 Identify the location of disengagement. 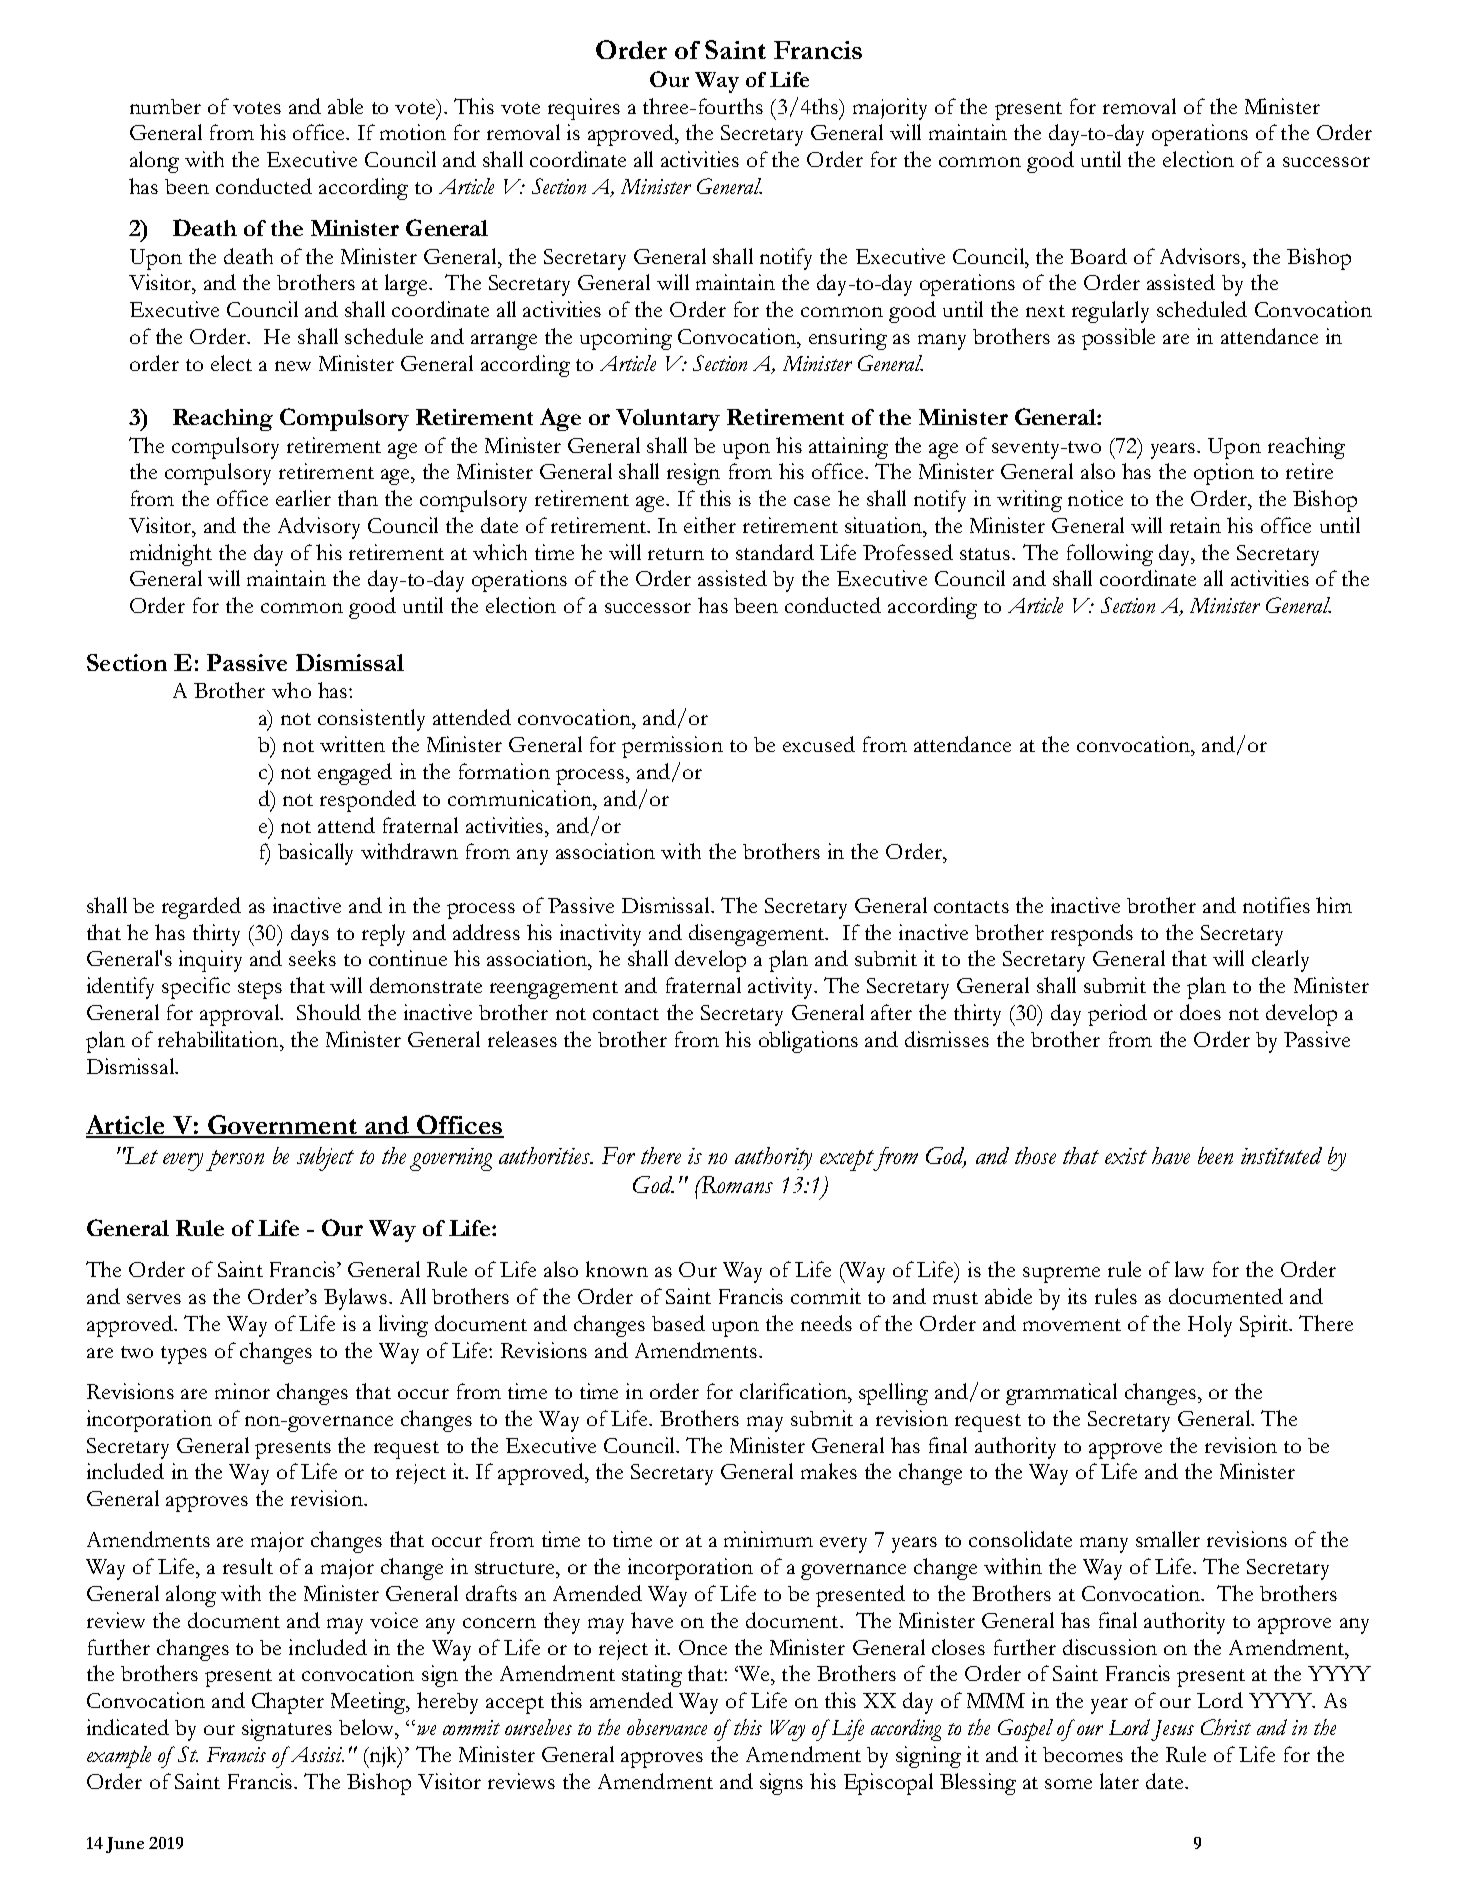
(758, 935).
